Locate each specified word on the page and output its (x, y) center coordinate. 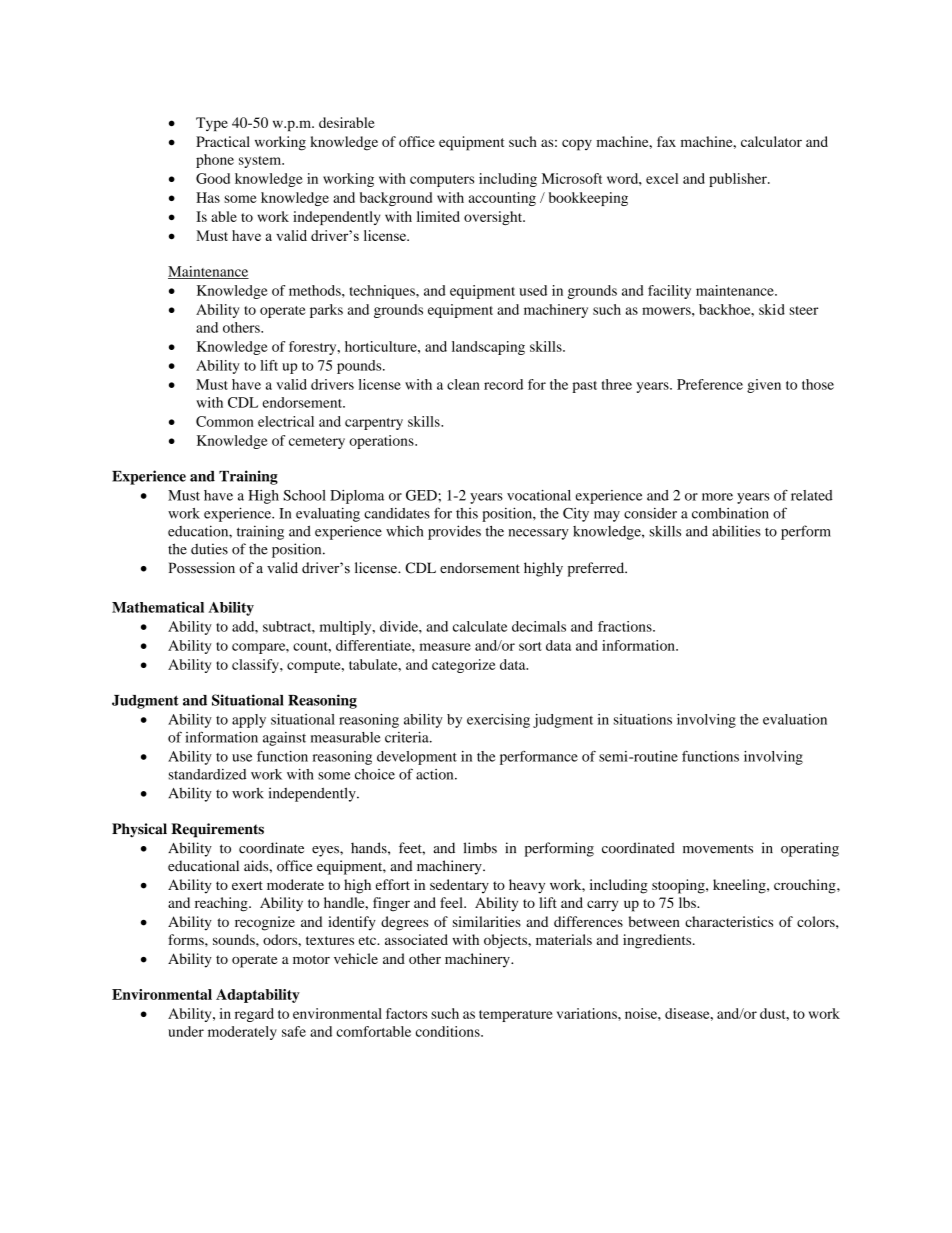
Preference (710, 384)
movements (718, 849)
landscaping (488, 348)
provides (454, 532)
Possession (202, 568)
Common (225, 421)
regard (254, 1015)
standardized (207, 774)
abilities (736, 531)
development (417, 758)
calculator (771, 141)
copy (577, 145)
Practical (223, 141)
